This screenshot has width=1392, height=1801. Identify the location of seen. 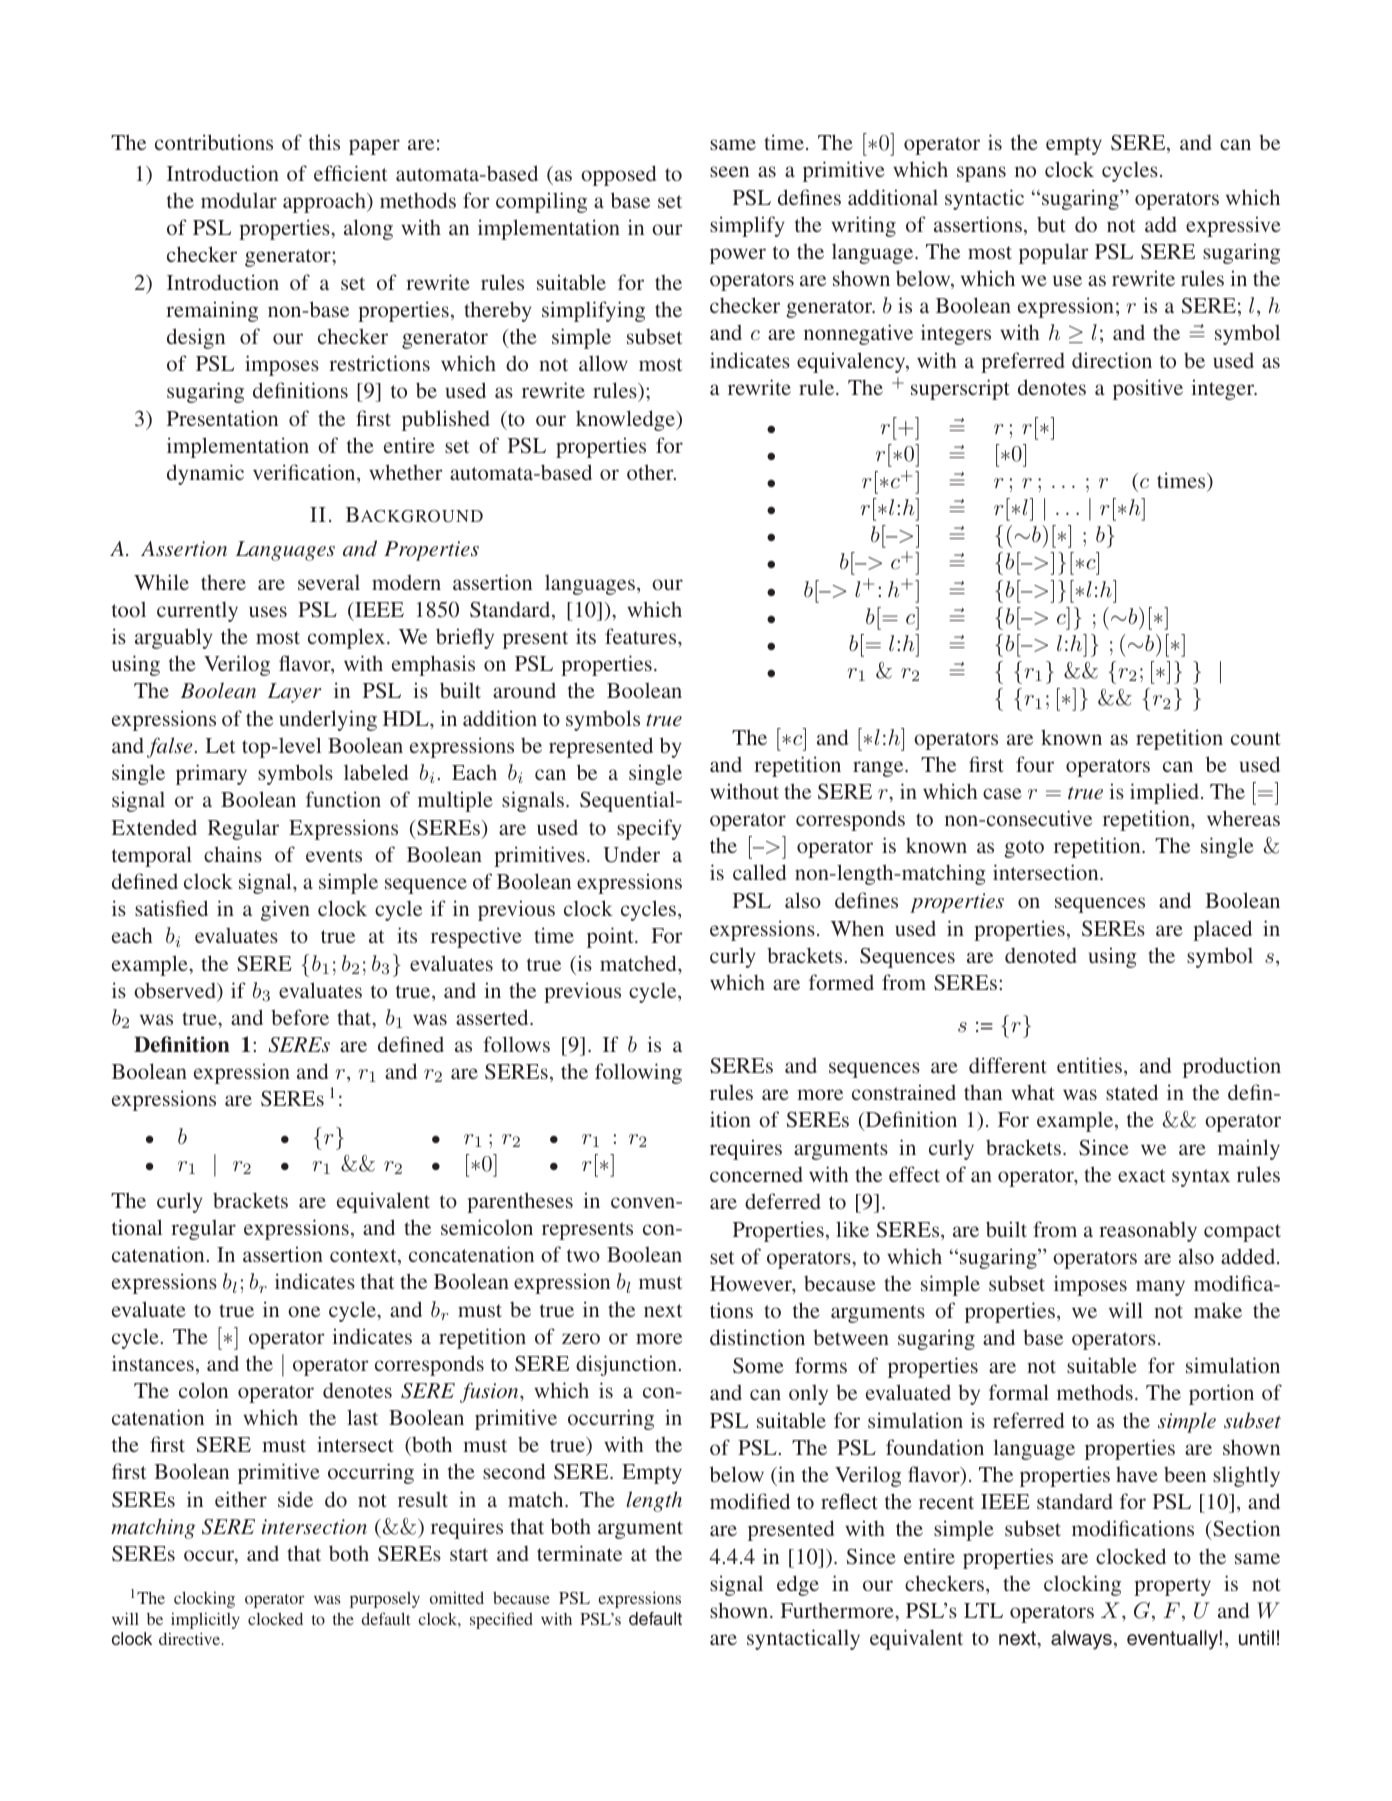
(729, 171).
